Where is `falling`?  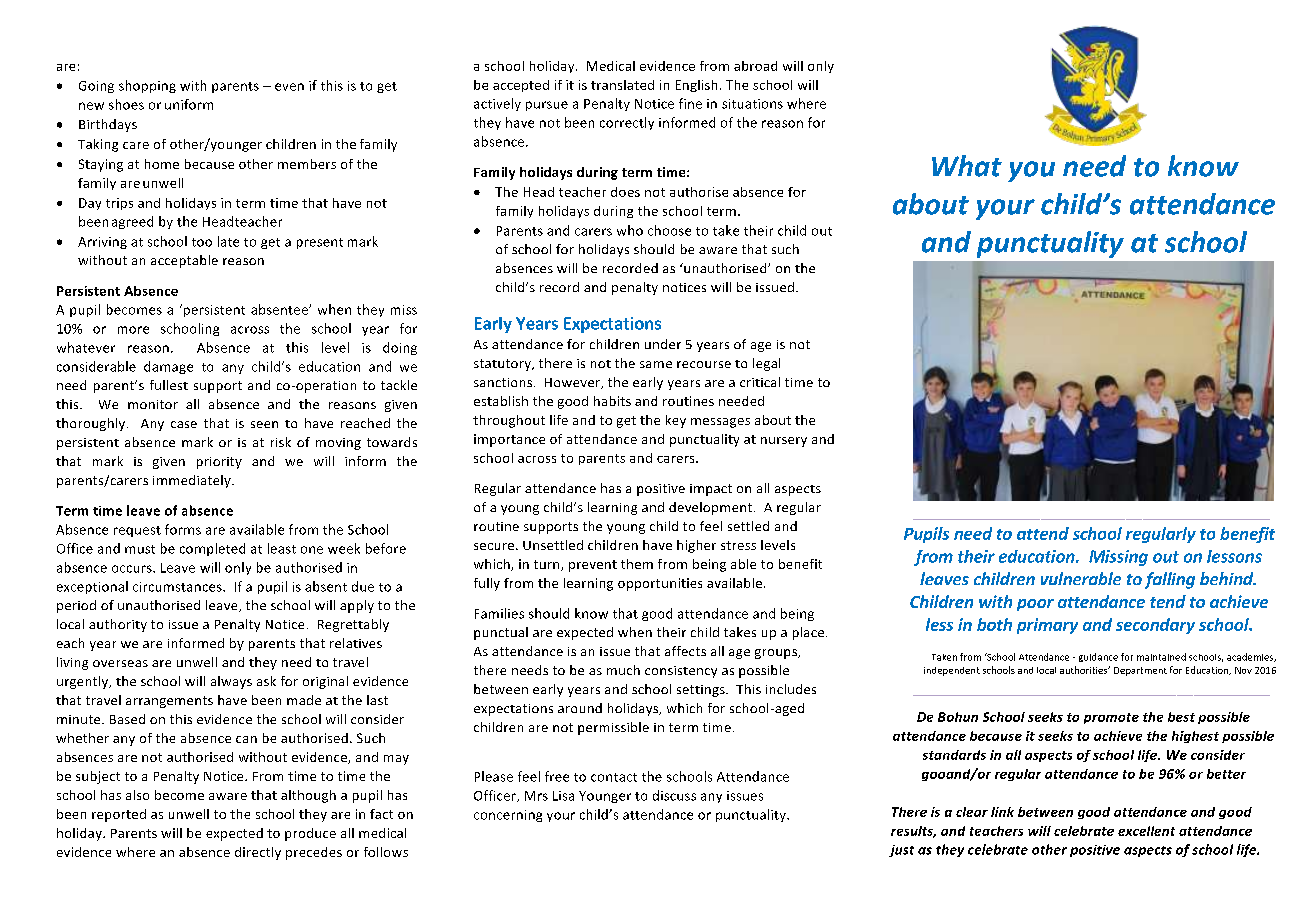
falling is located at coordinates (1170, 580).
